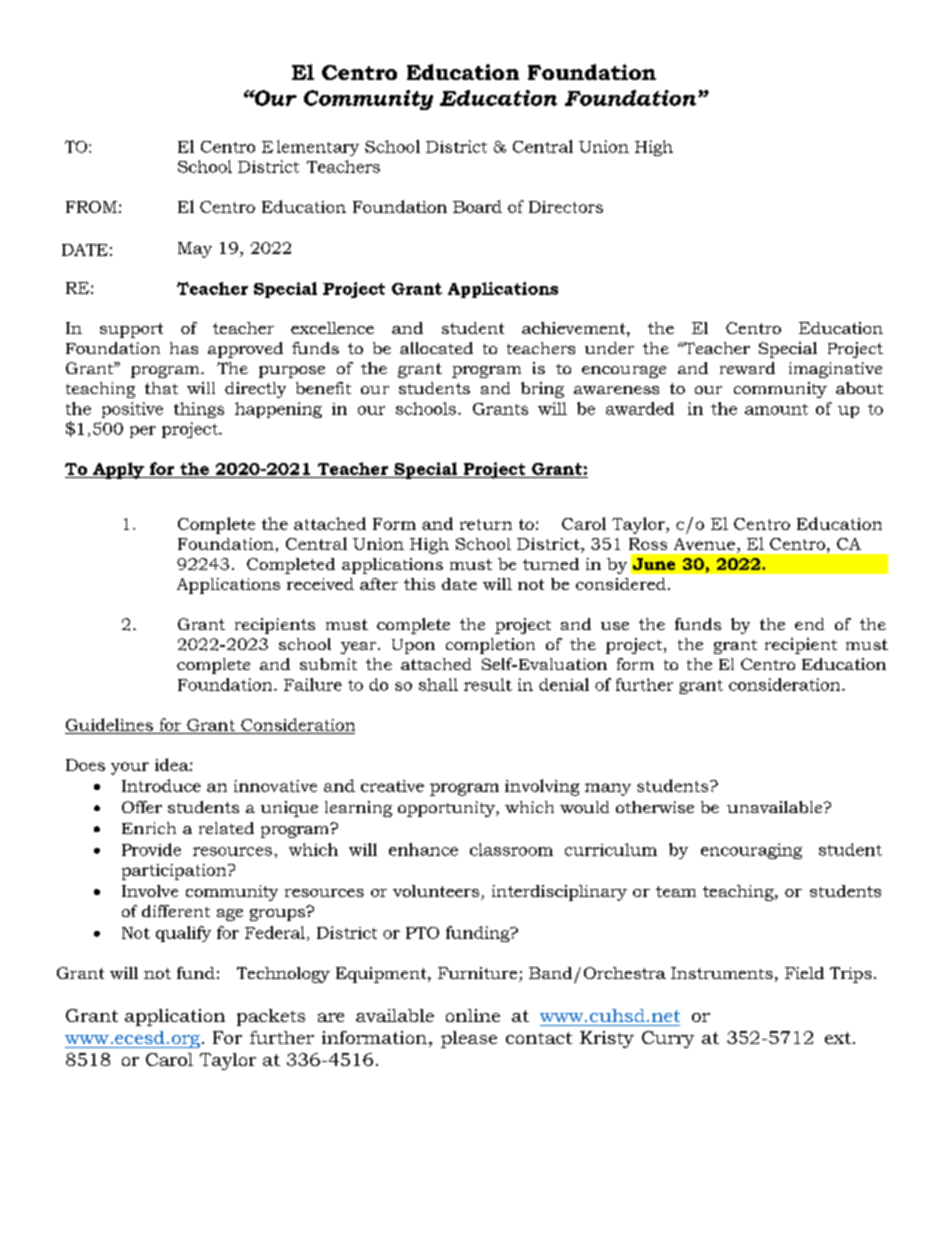 The image size is (952, 1233). What do you see at coordinates (271, 1017) in the page?
I see `packets` at bounding box center [271, 1017].
